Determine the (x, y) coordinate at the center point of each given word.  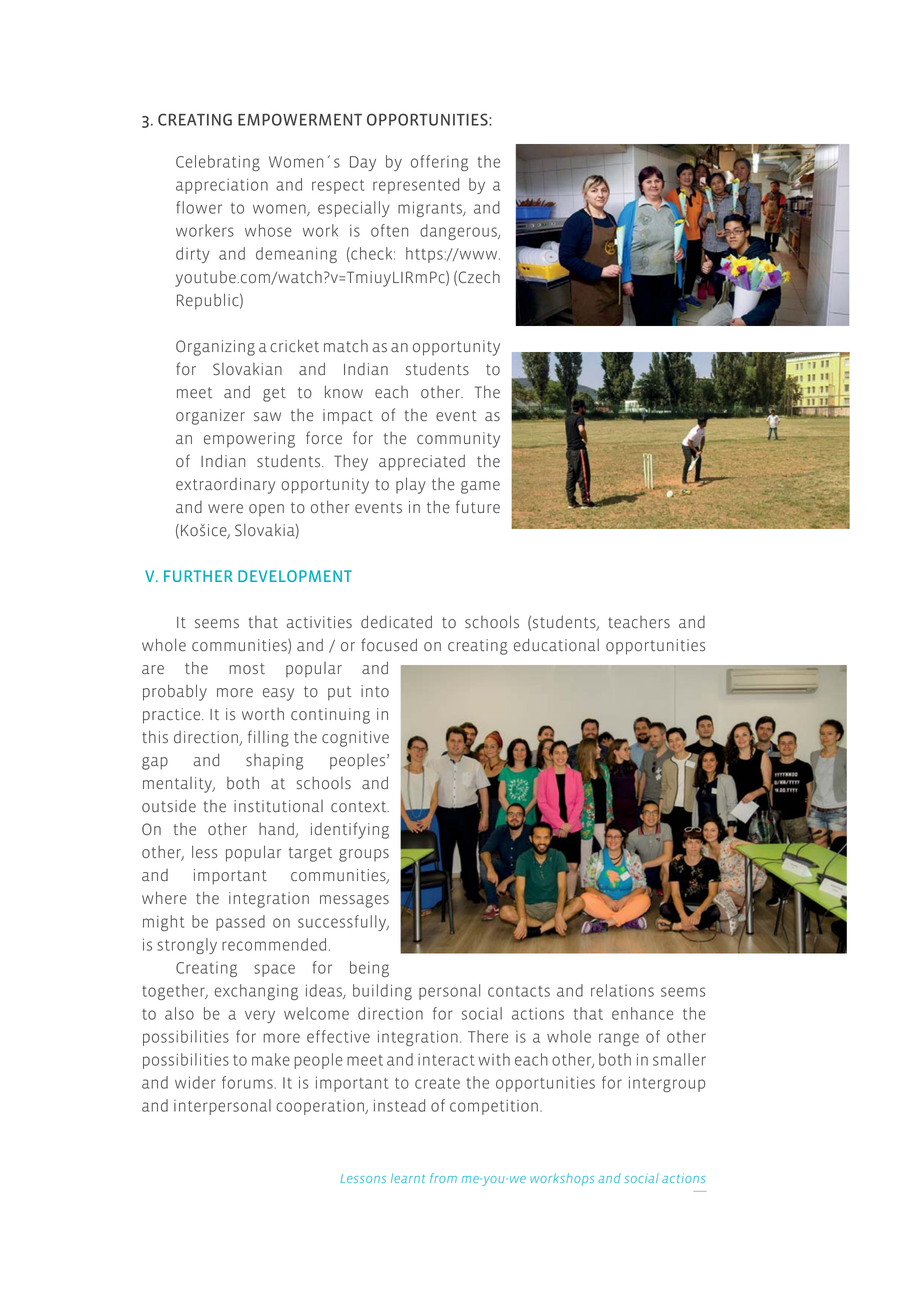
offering (439, 163)
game (480, 487)
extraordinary (225, 486)
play (411, 485)
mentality (178, 785)
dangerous (459, 232)
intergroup (667, 1084)
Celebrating (218, 163)
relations (622, 990)
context (360, 806)
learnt (408, 1178)
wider (195, 1082)
